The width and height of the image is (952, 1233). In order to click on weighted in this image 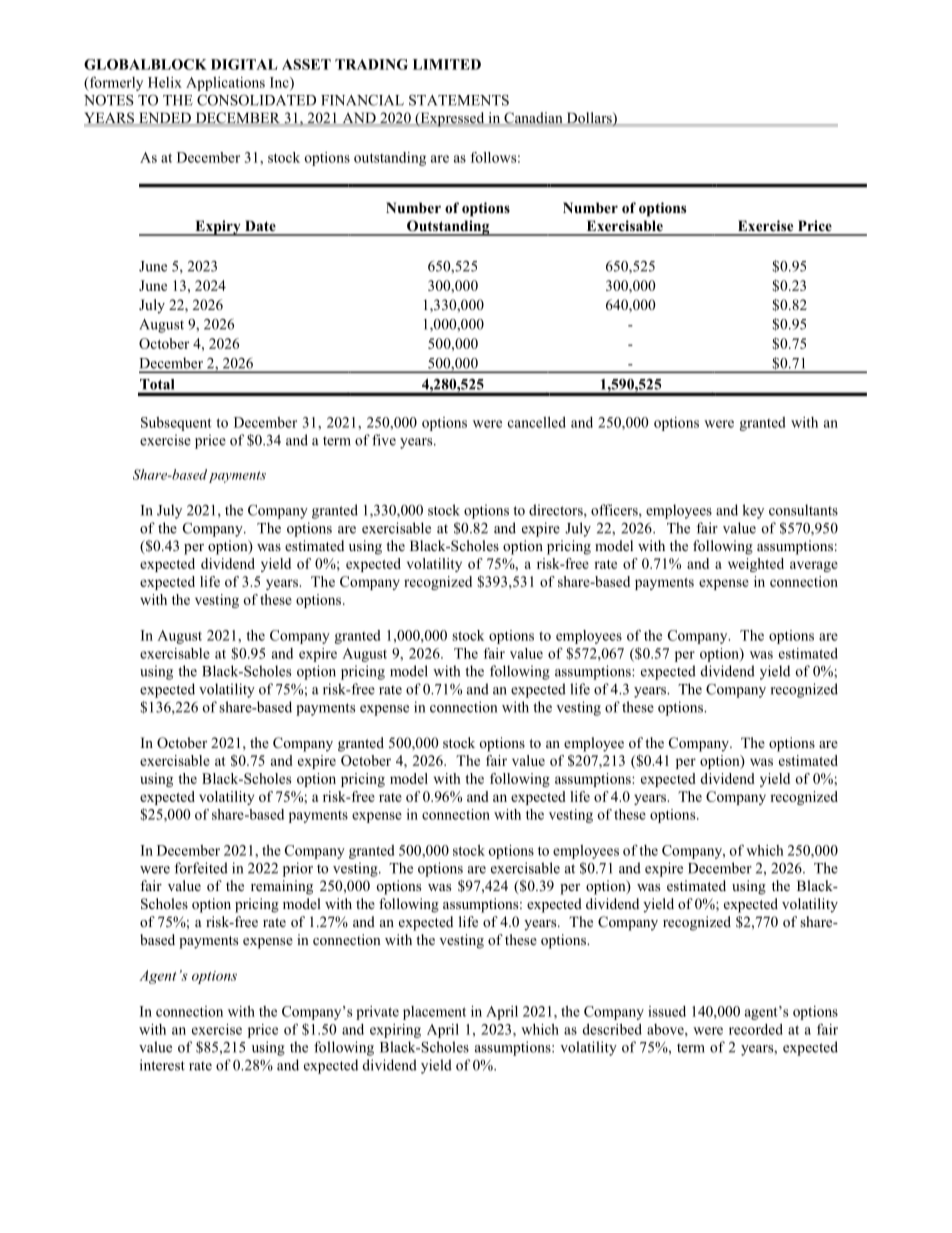, I will do `click(756, 565)`.
